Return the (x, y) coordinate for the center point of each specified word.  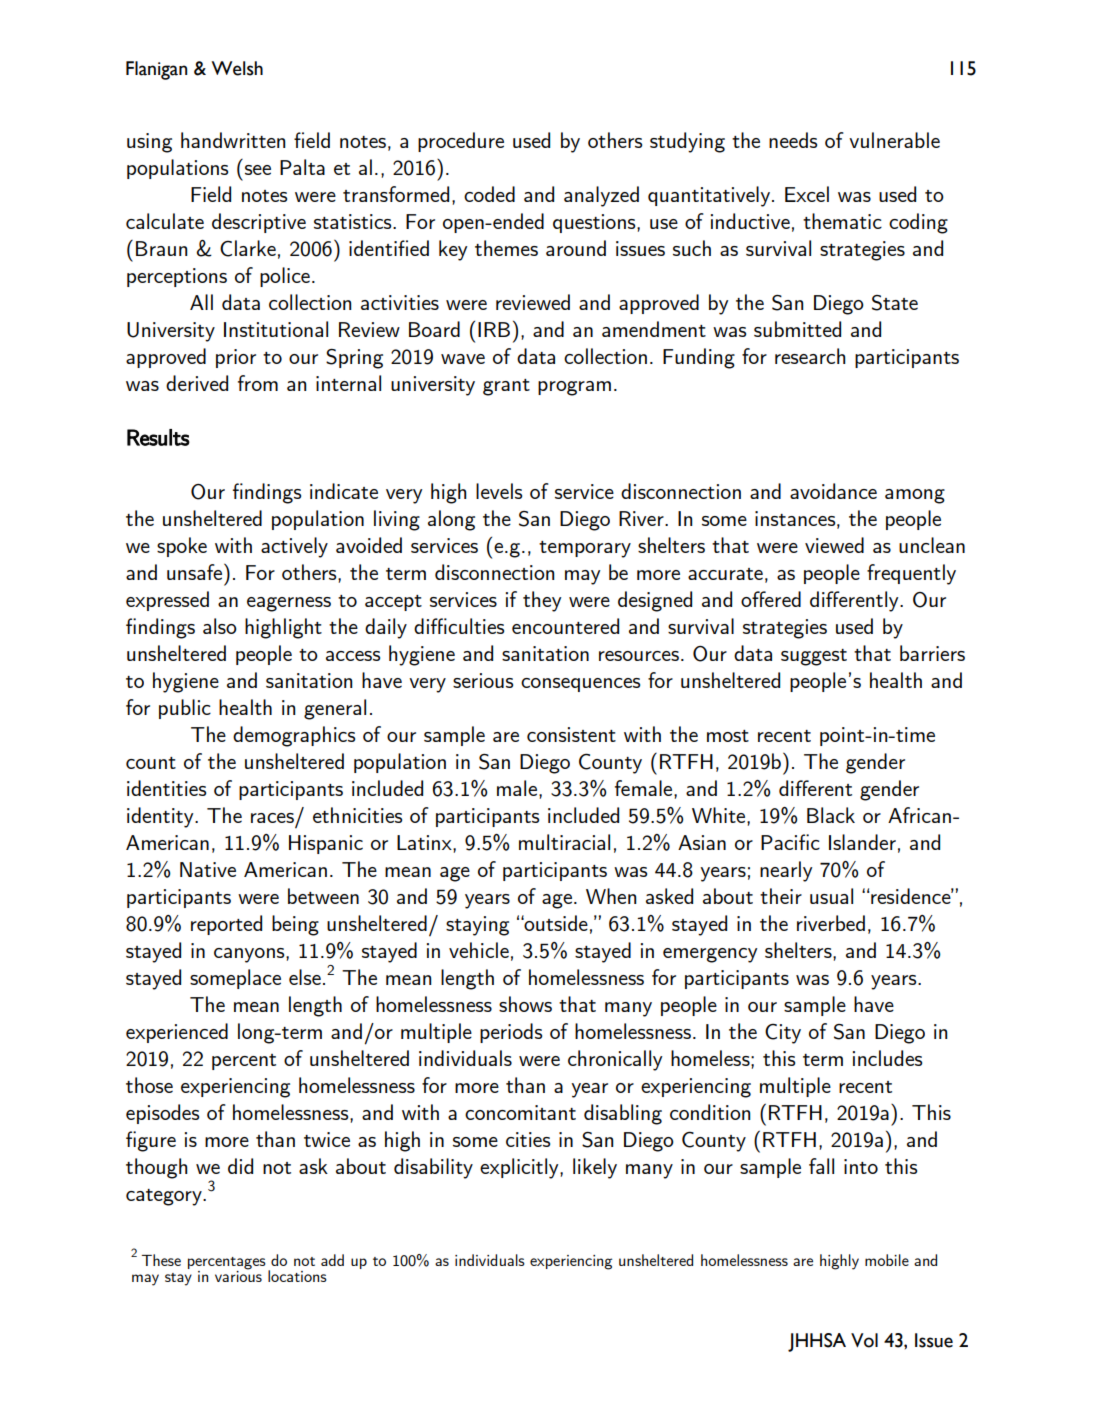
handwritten (233, 140)
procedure (461, 142)
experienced (177, 1033)
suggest (814, 657)
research (810, 356)
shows (525, 1004)
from (258, 383)
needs (793, 140)
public (185, 709)
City (783, 1033)
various (238, 1275)
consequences (580, 685)
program (574, 388)
